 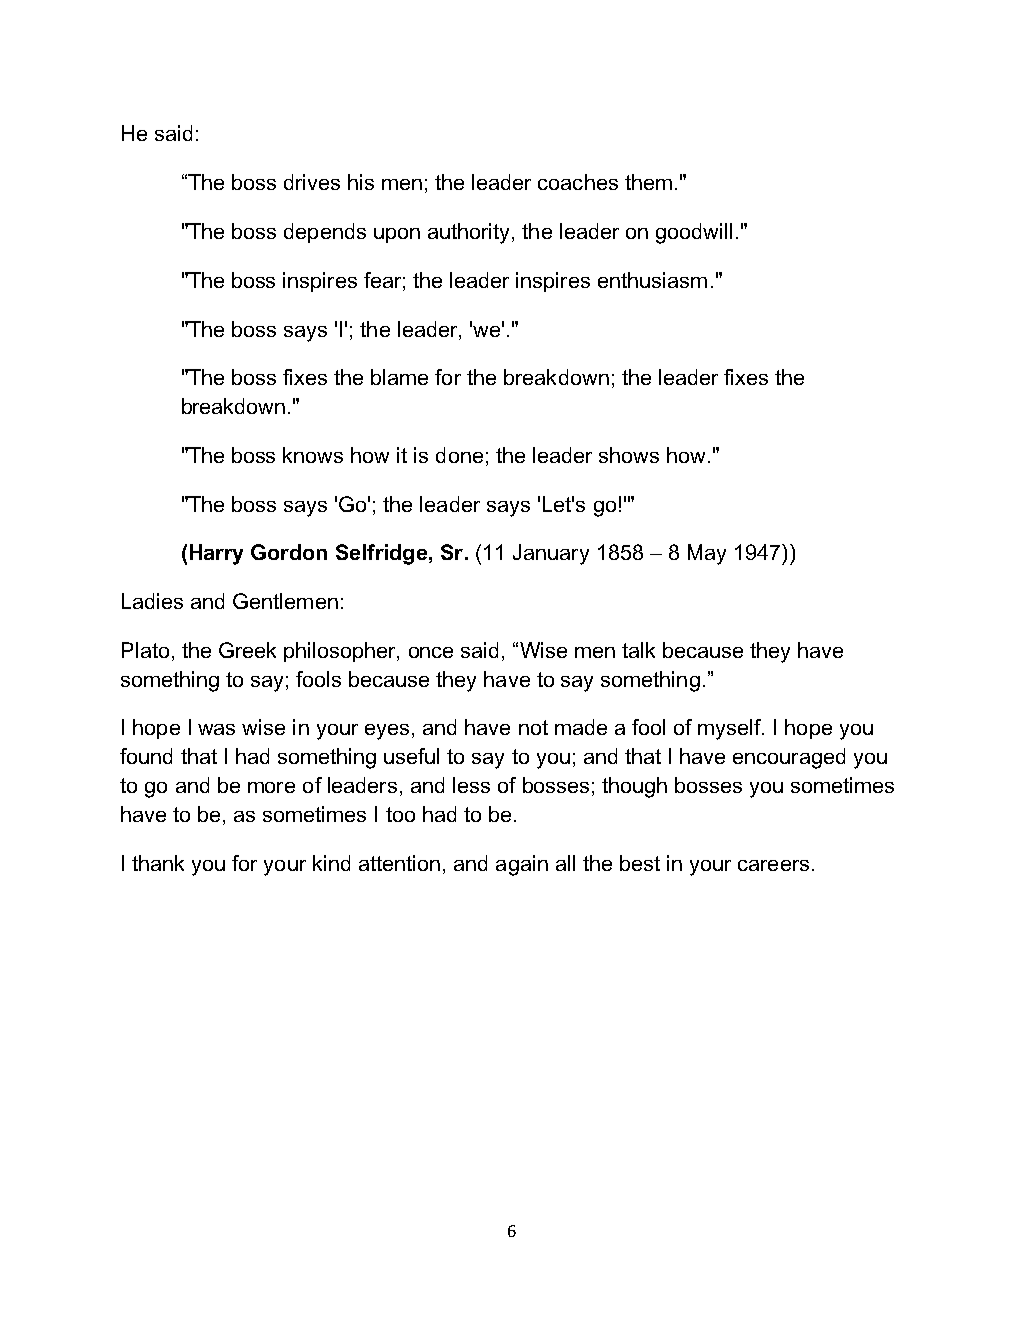 I want to click on authority, so click(x=470, y=233).
